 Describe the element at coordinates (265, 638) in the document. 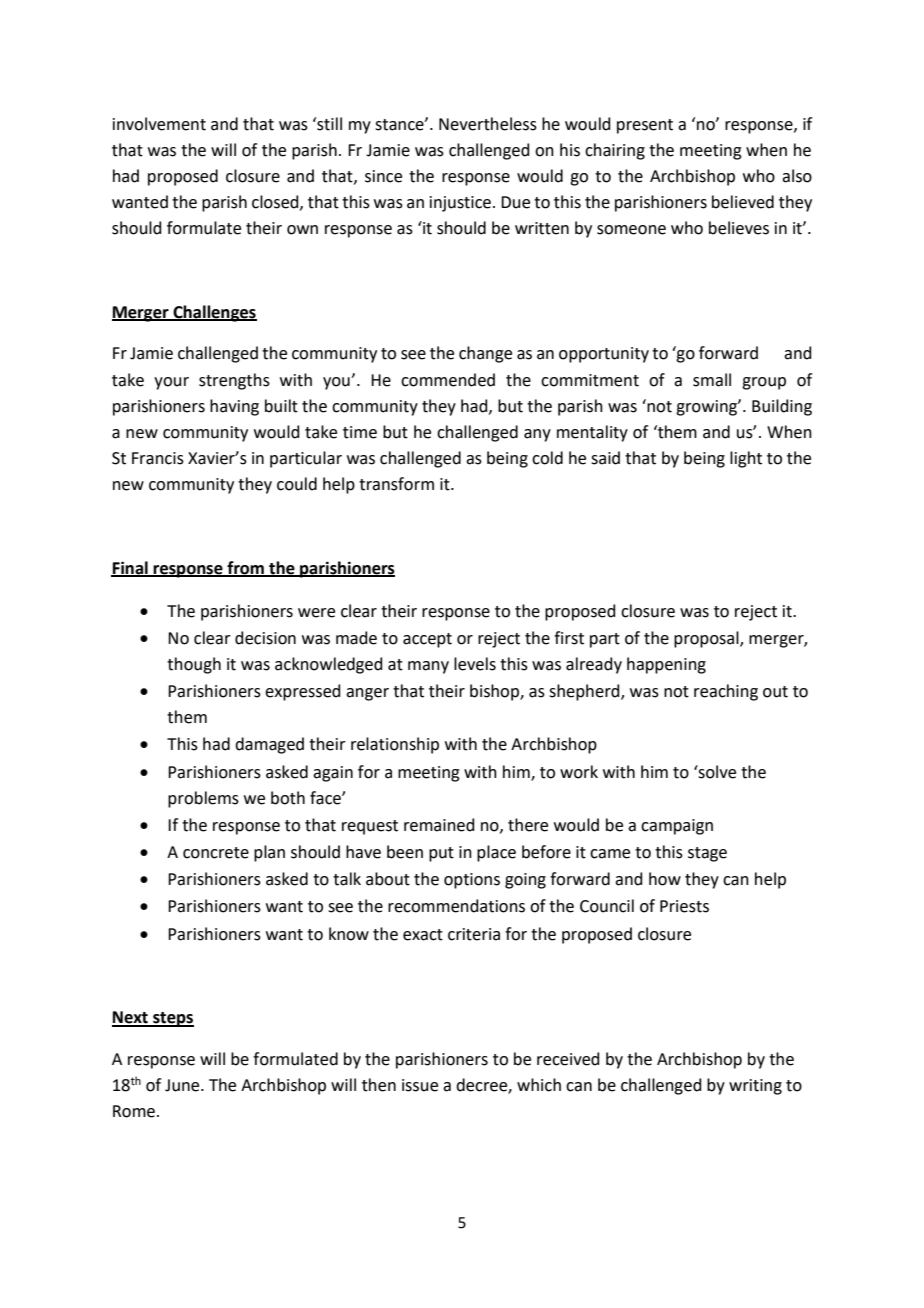

I see `decision` at that location.
